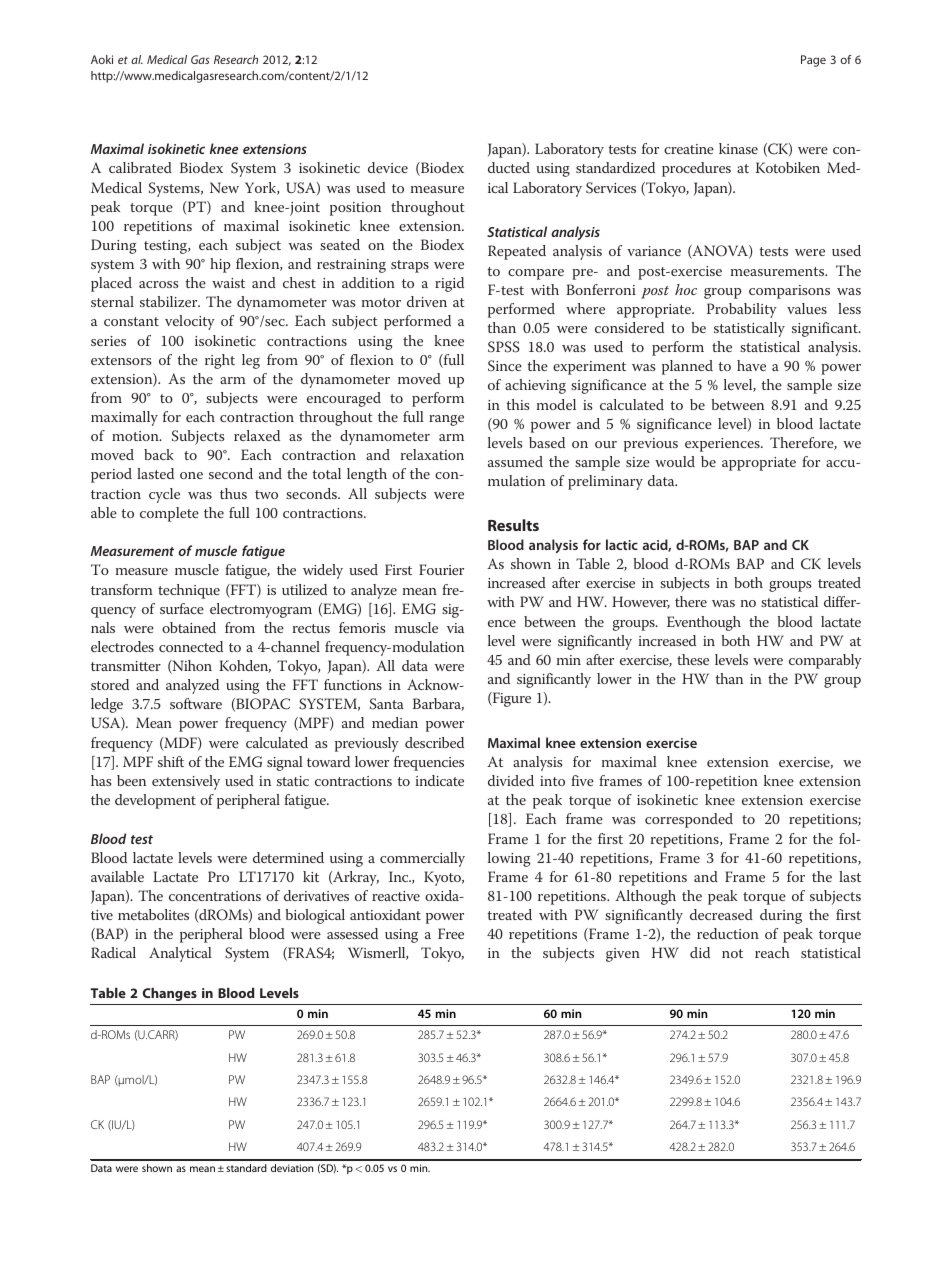 This document has height=1270, width=952. Describe the element at coordinates (732, 953) in the document. I see `not` at that location.
